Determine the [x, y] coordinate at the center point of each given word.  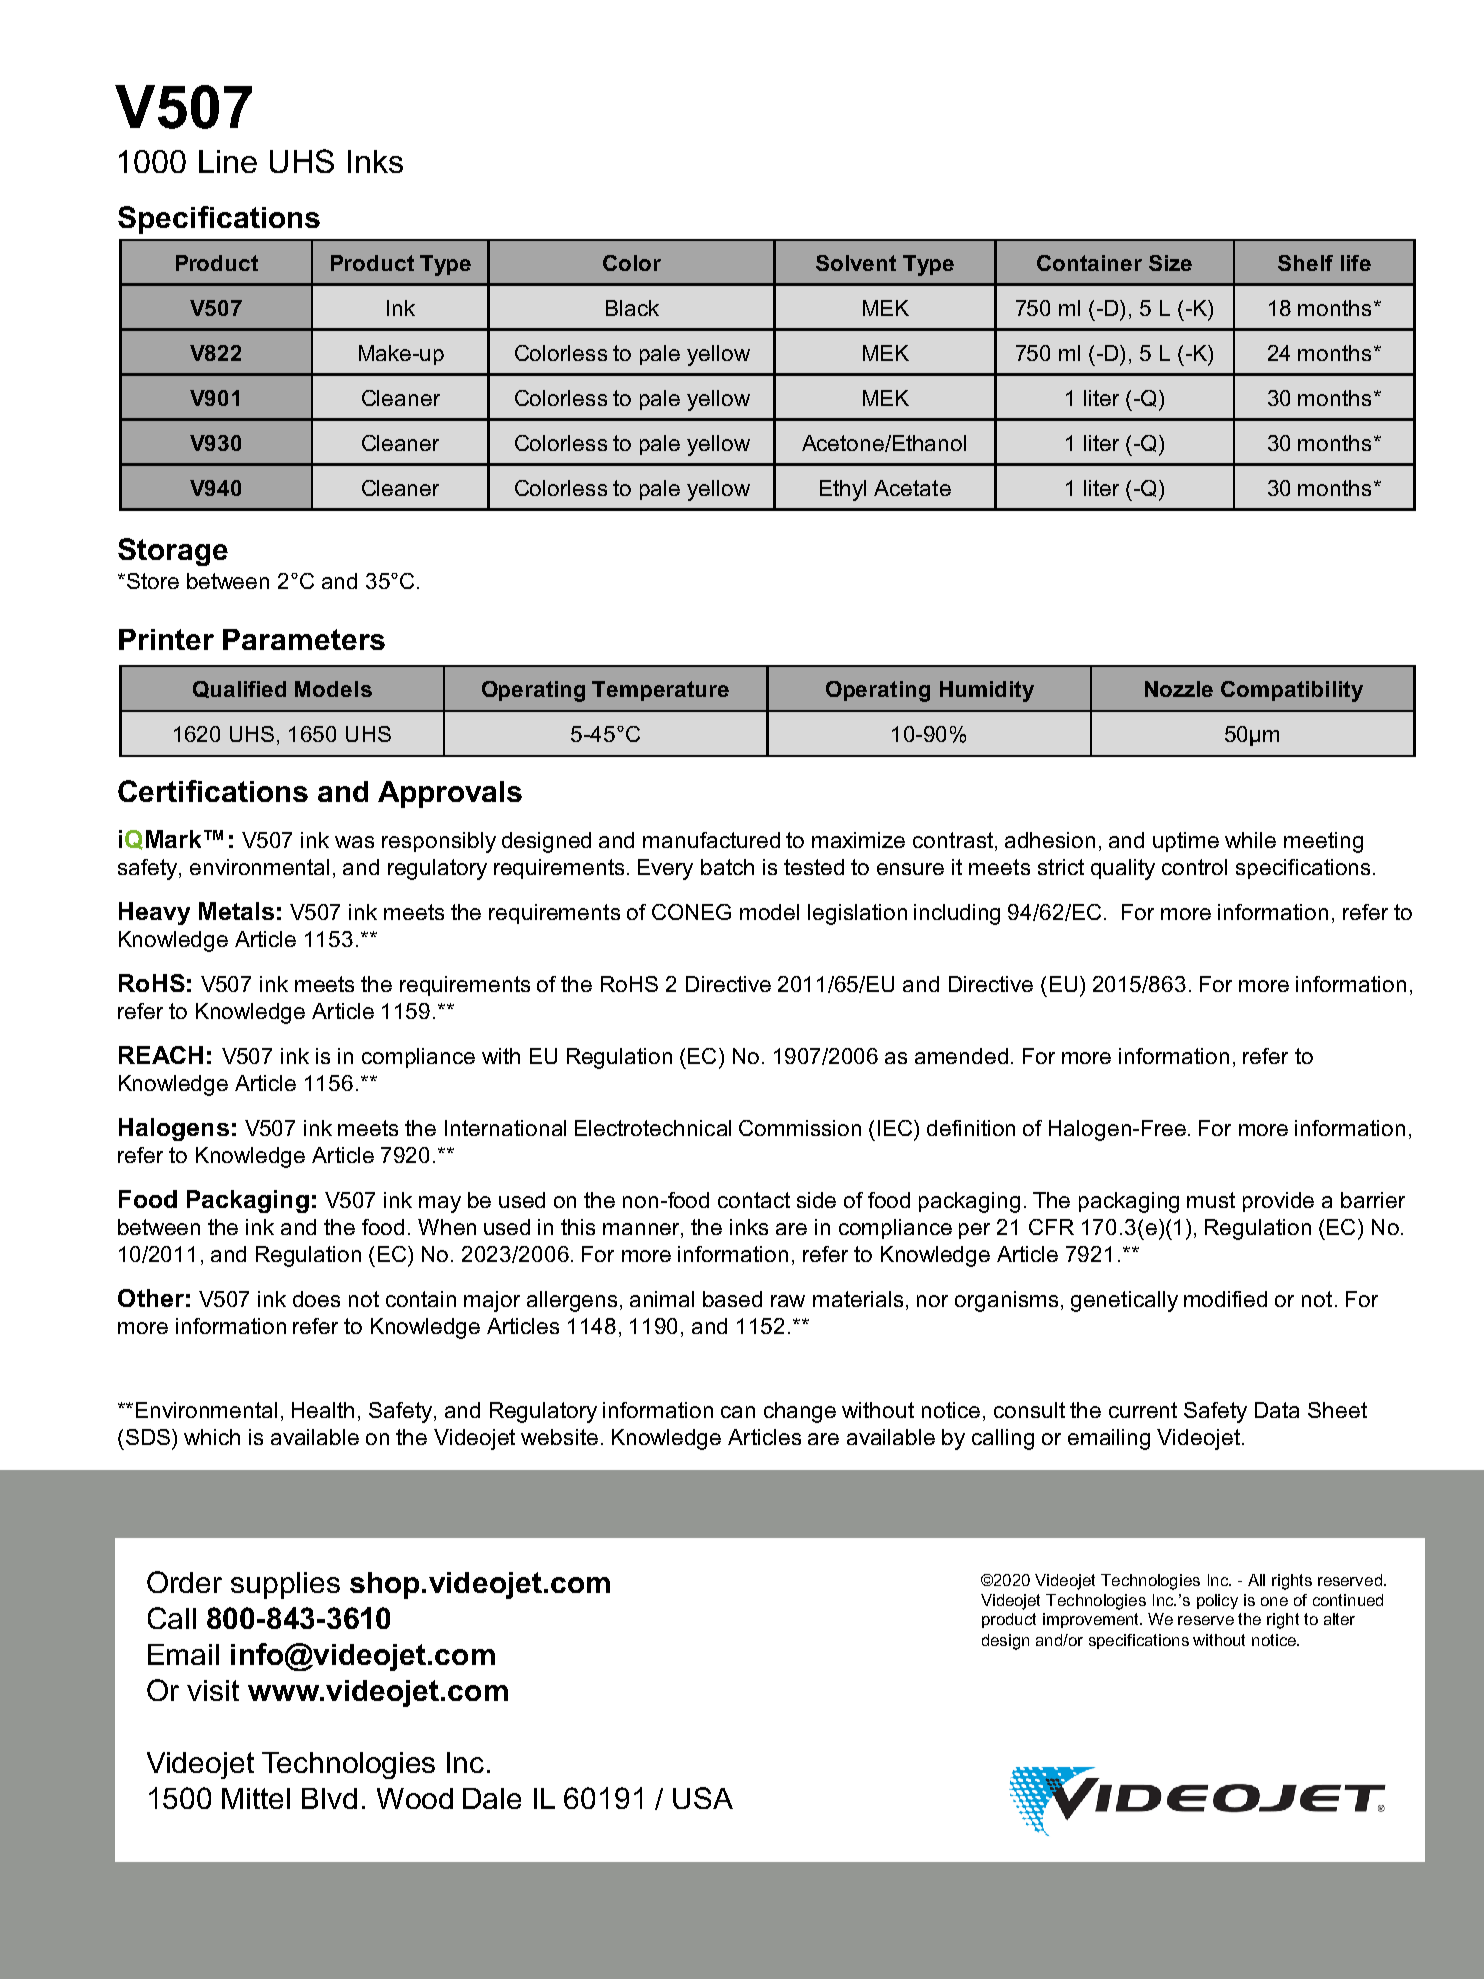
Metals [236, 911]
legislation [857, 914]
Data [1277, 1410]
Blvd [329, 1798]
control [1194, 867]
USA [703, 1798]
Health [323, 1410]
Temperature [660, 691]
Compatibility [1292, 691]
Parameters [304, 639]
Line [228, 161]
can [738, 1412]
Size [1170, 263]
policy [1217, 1601]
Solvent [856, 263]
